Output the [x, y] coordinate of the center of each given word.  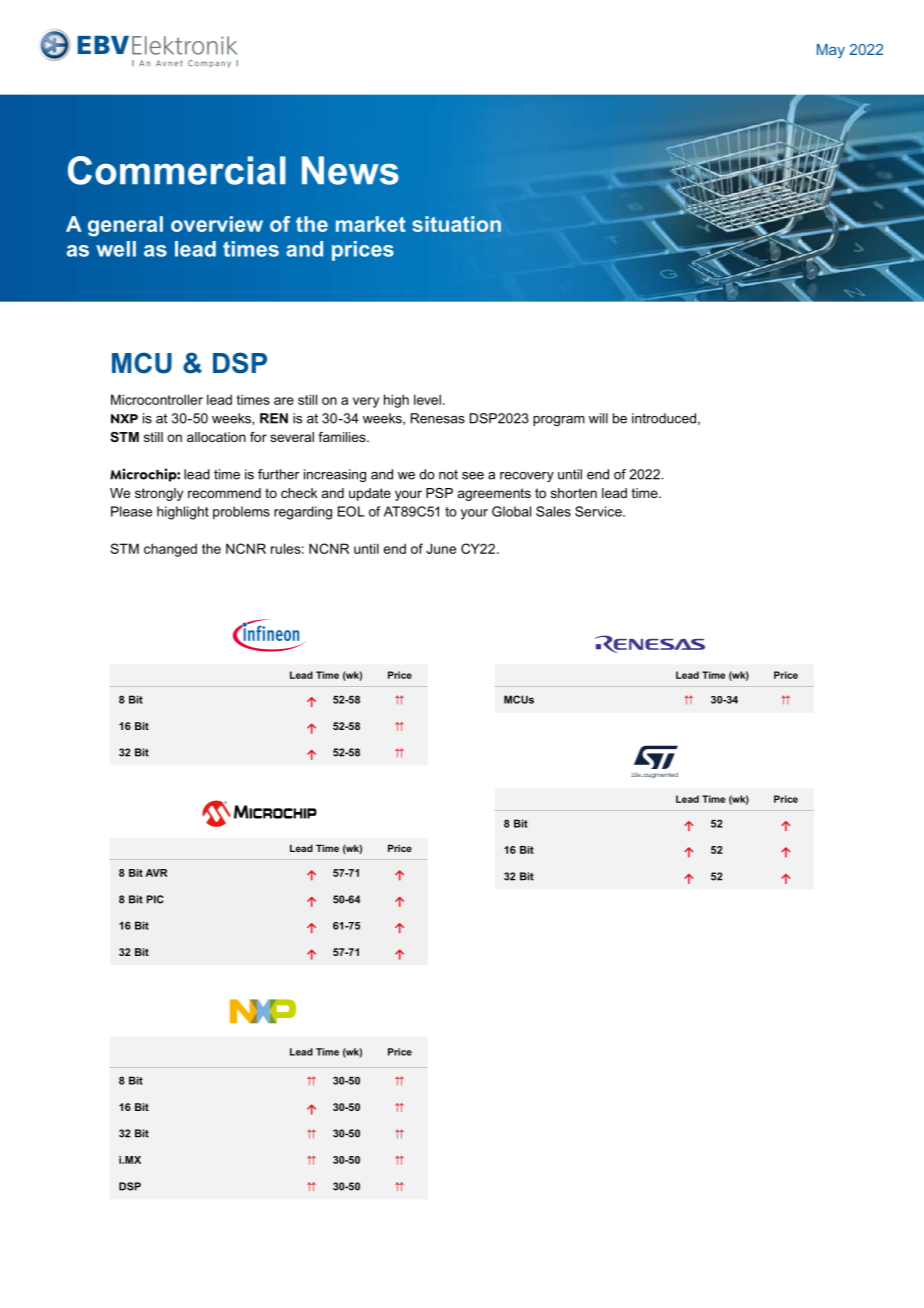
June [441, 548]
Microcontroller [157, 399]
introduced [664, 418]
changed [170, 550]
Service [599, 511]
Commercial [177, 170]
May [831, 51]
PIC [155, 899]
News [350, 170]
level [427, 399]
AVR [156, 873]
